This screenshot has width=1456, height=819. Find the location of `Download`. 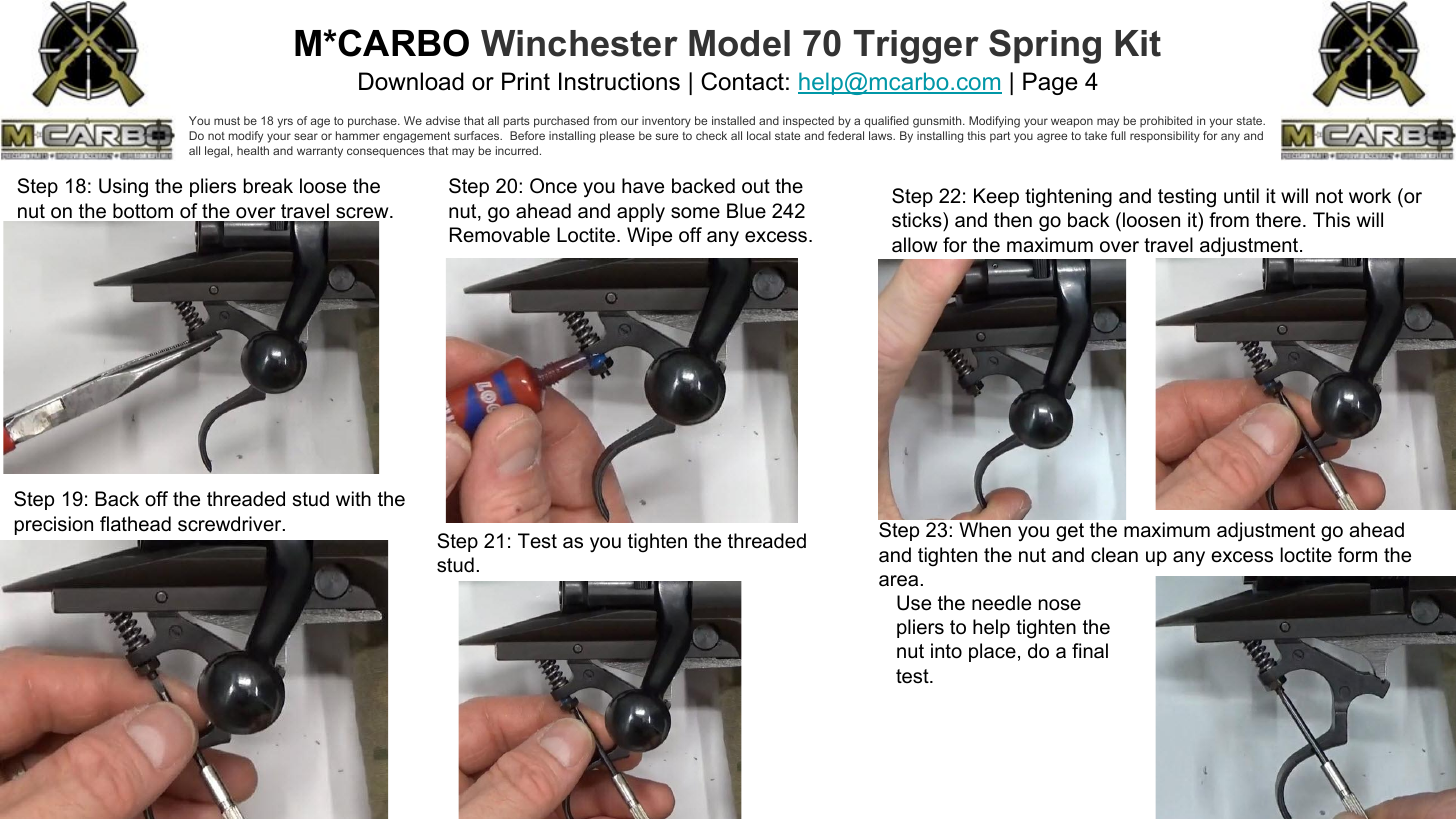

Download is located at coordinates (411, 81).
